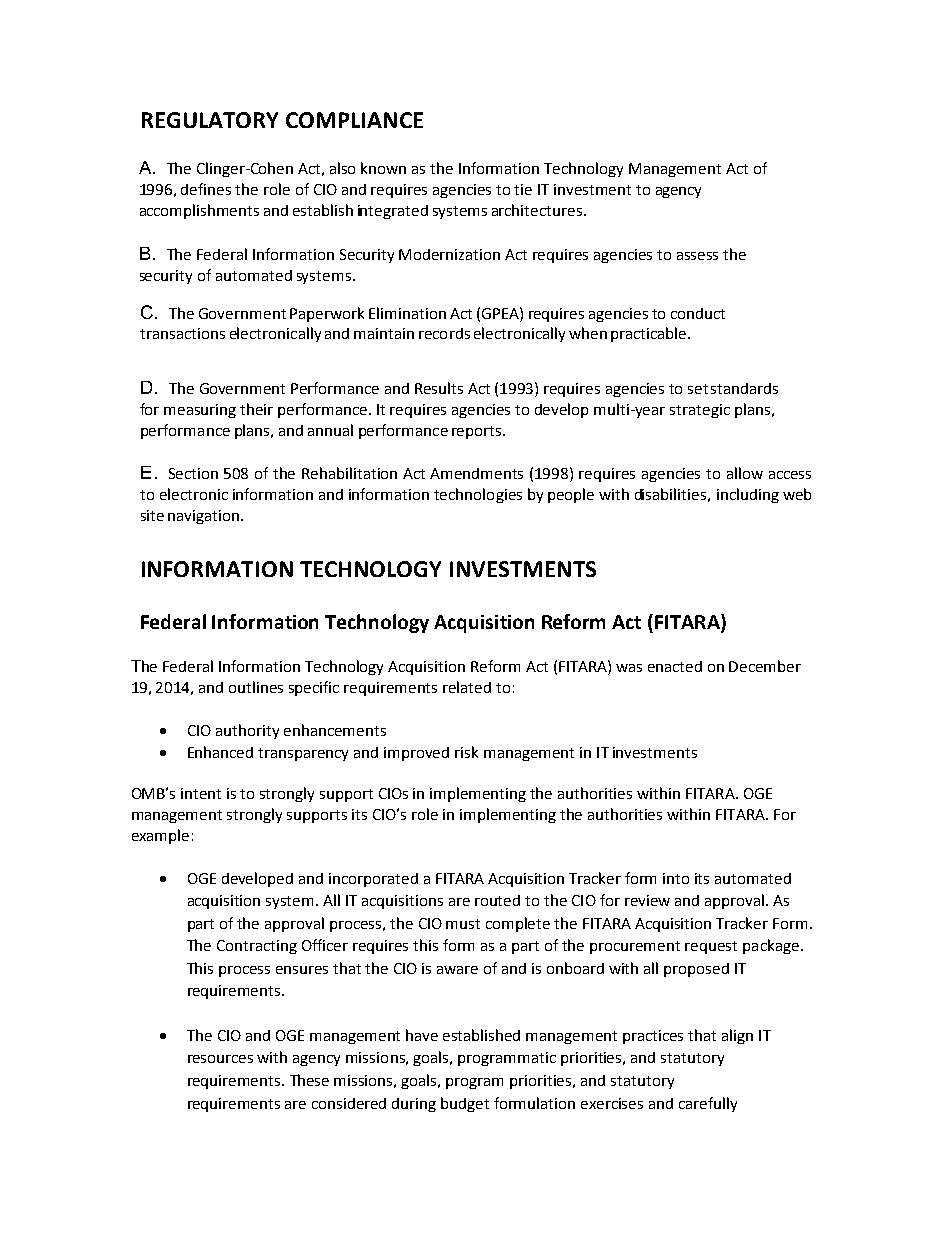 The image size is (952, 1233). What do you see at coordinates (748, 495) in the screenshot?
I see `including` at bounding box center [748, 495].
